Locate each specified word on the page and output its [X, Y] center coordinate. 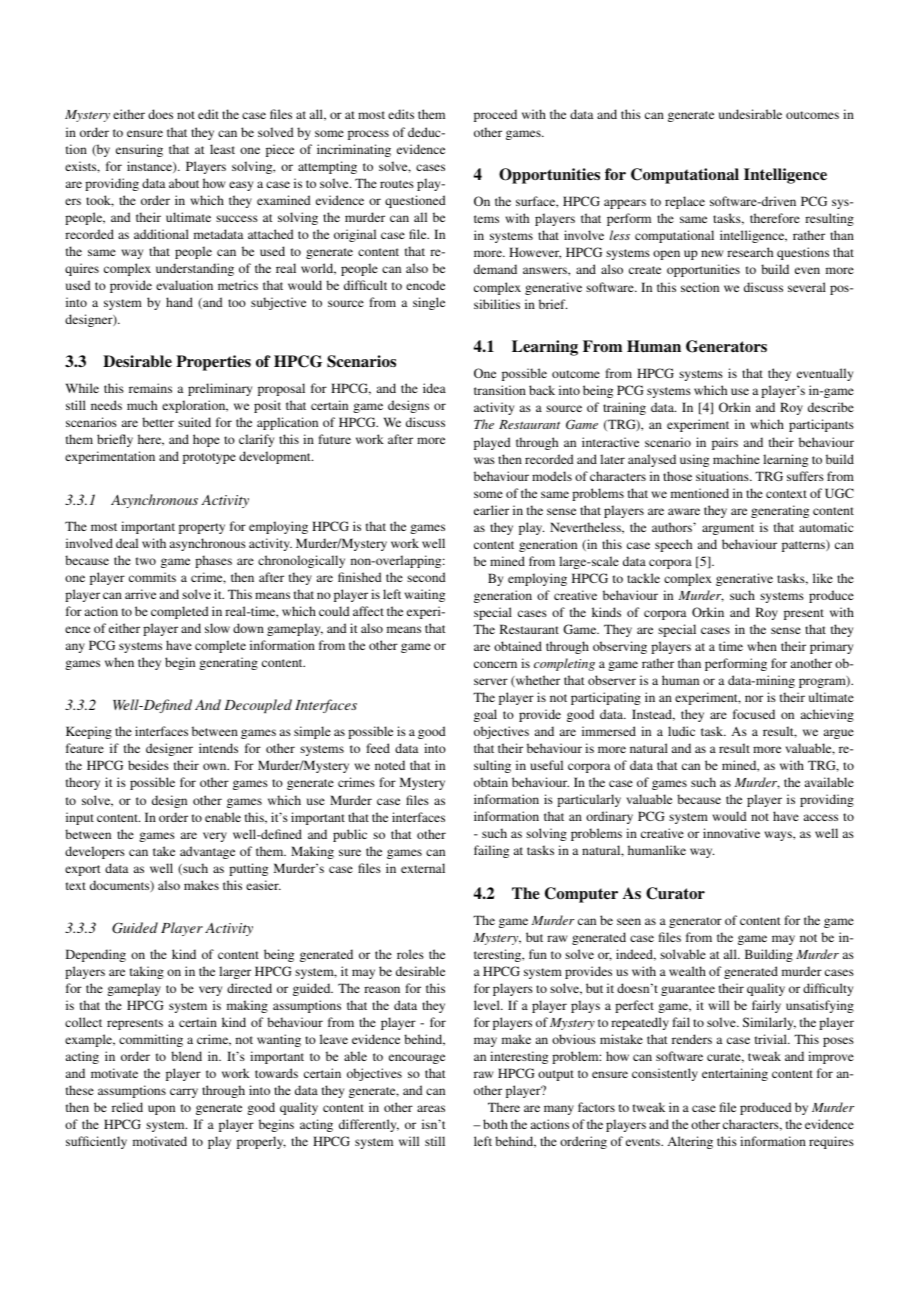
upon [161, 1110]
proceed [495, 115]
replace [685, 202]
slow [217, 628]
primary [831, 647]
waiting [425, 595]
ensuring [139, 150]
